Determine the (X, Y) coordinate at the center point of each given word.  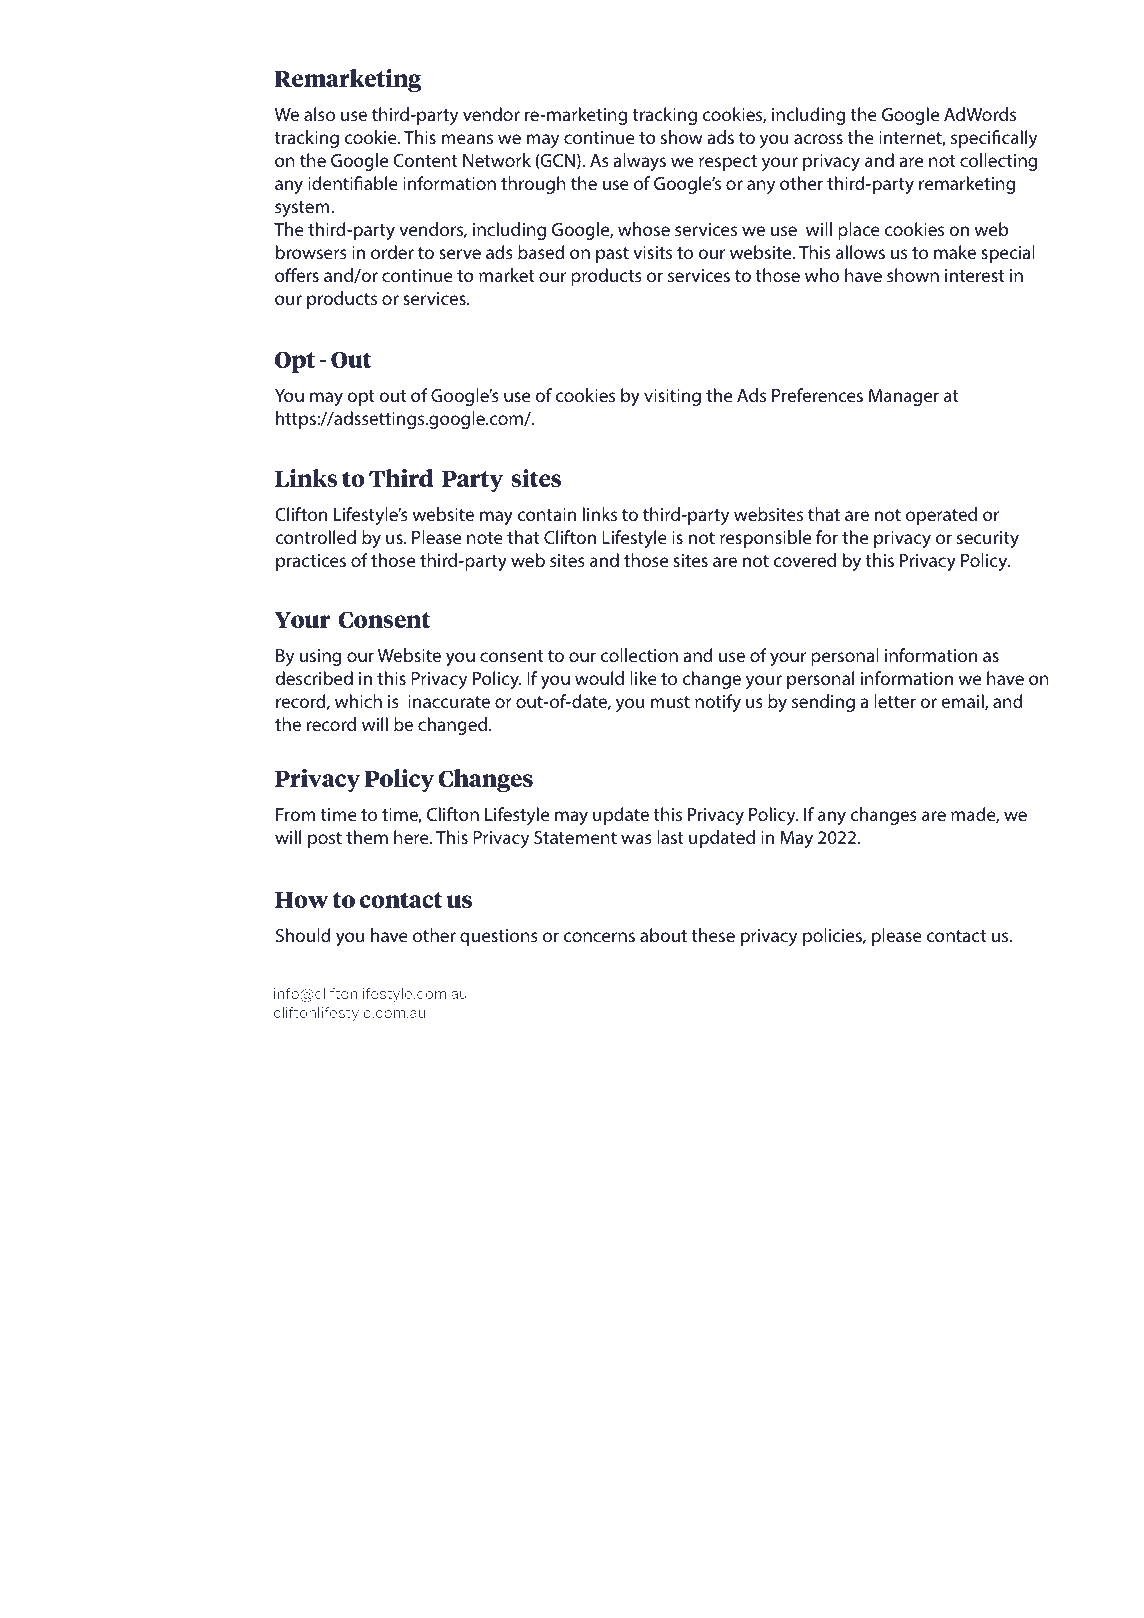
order (392, 252)
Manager (904, 397)
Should (303, 935)
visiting (672, 397)
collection (639, 655)
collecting (998, 162)
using (320, 657)
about (663, 935)
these (713, 935)
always (639, 162)
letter (895, 701)
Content (425, 160)
